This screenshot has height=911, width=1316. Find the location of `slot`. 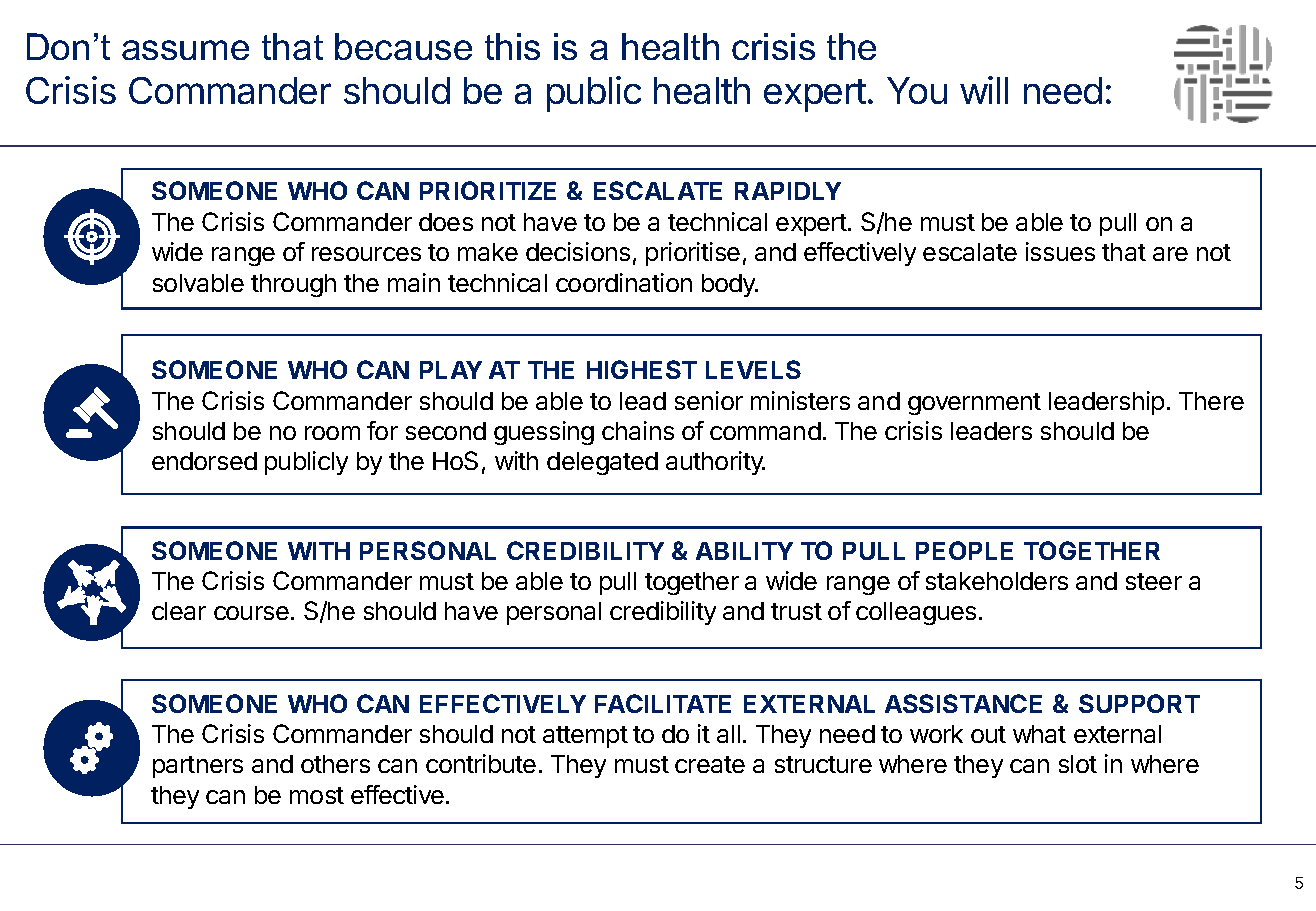

slot is located at coordinates (1078, 764).
